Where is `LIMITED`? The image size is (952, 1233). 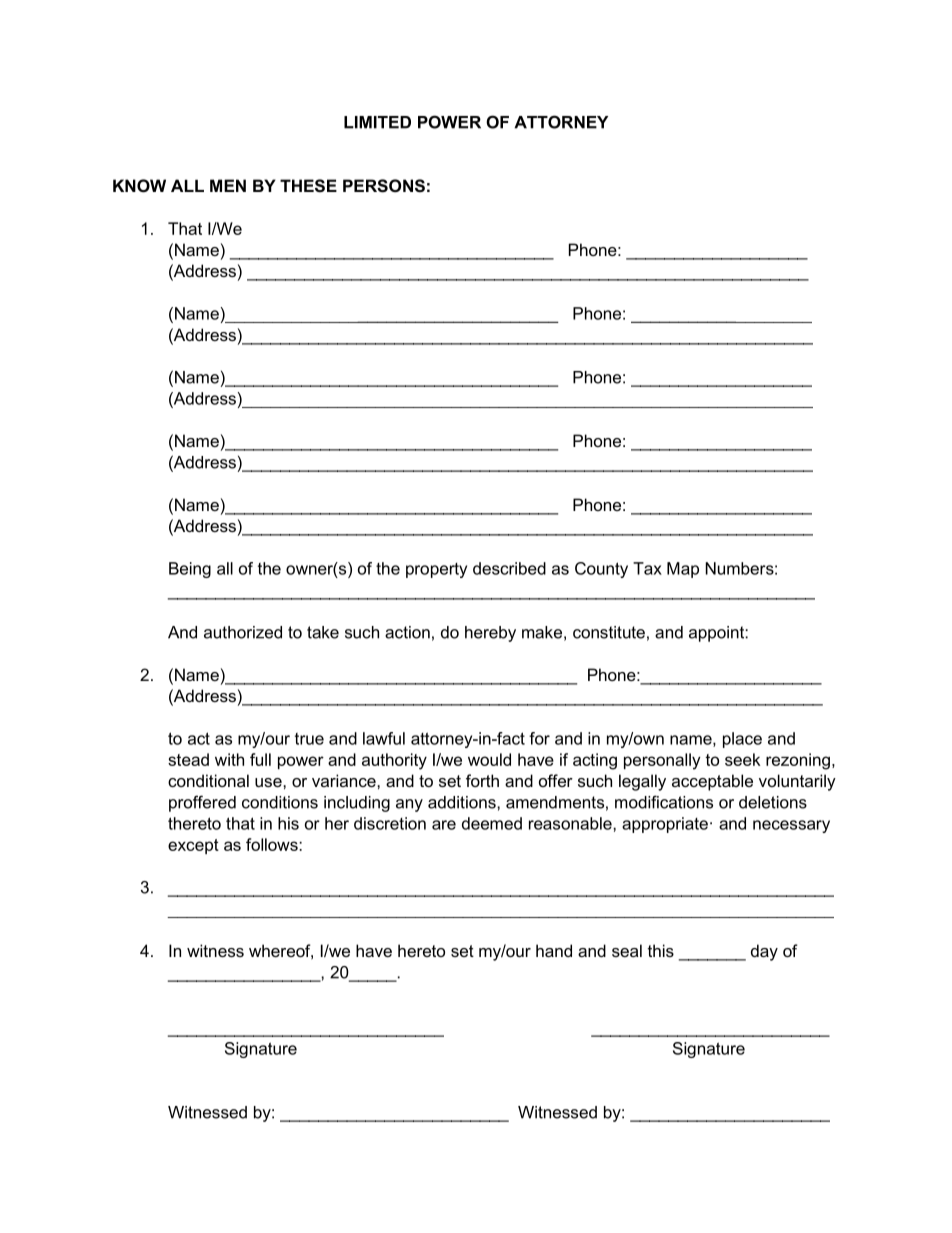
LIMITED is located at coordinates (377, 122).
